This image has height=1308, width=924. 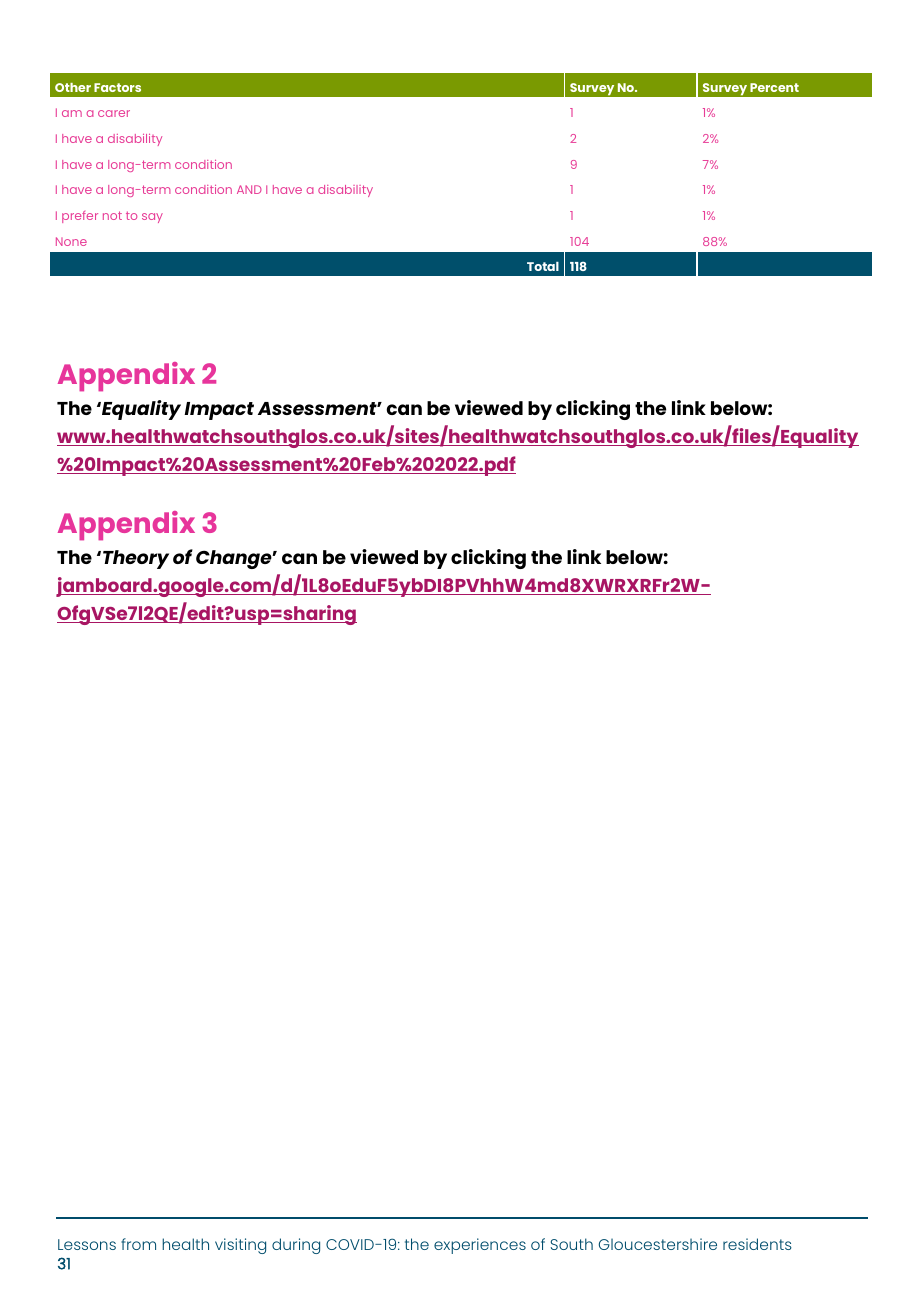 What do you see at coordinates (774, 87) in the image?
I see `Percent` at bounding box center [774, 87].
